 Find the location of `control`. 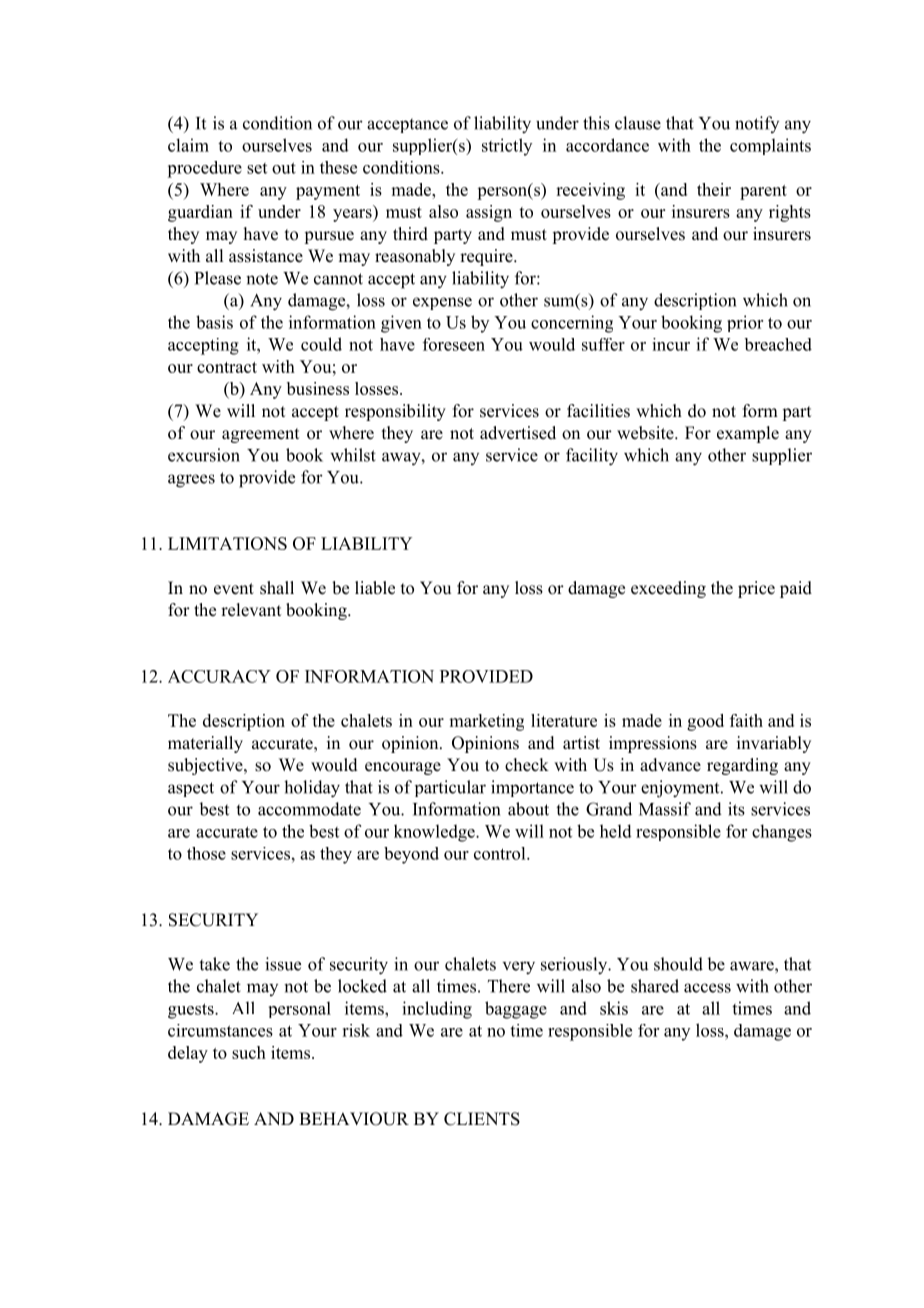

control is located at coordinates (501, 853).
